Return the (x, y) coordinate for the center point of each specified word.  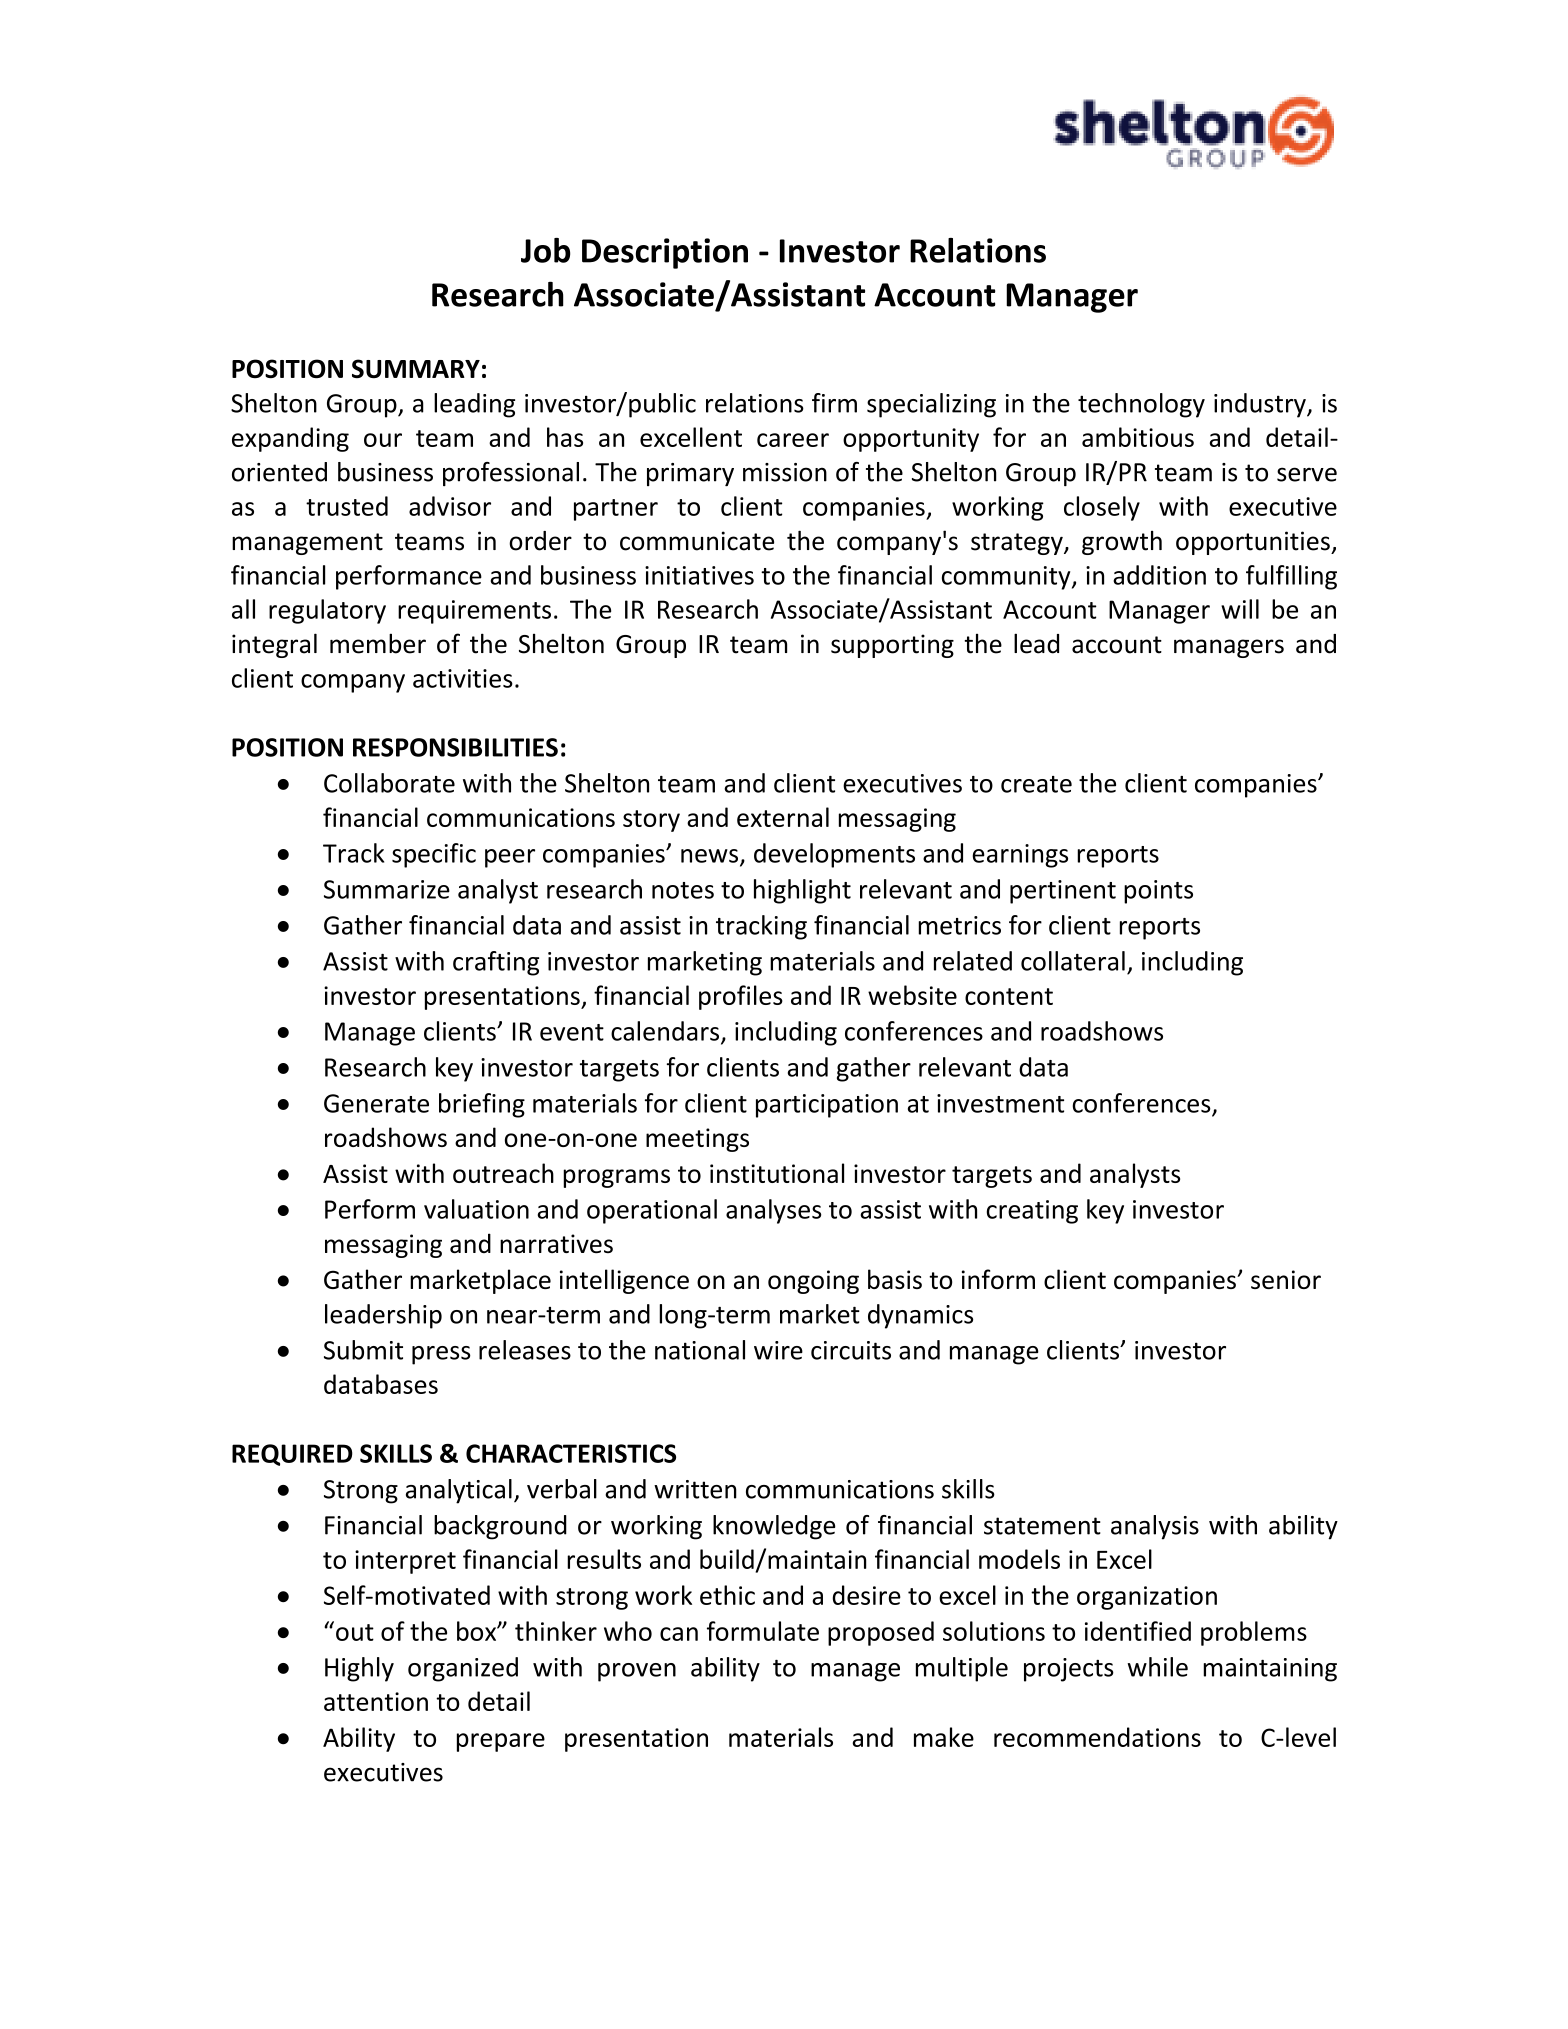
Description (665, 253)
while (1158, 1667)
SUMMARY (416, 368)
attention (376, 1701)
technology (1141, 405)
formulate (763, 1631)
